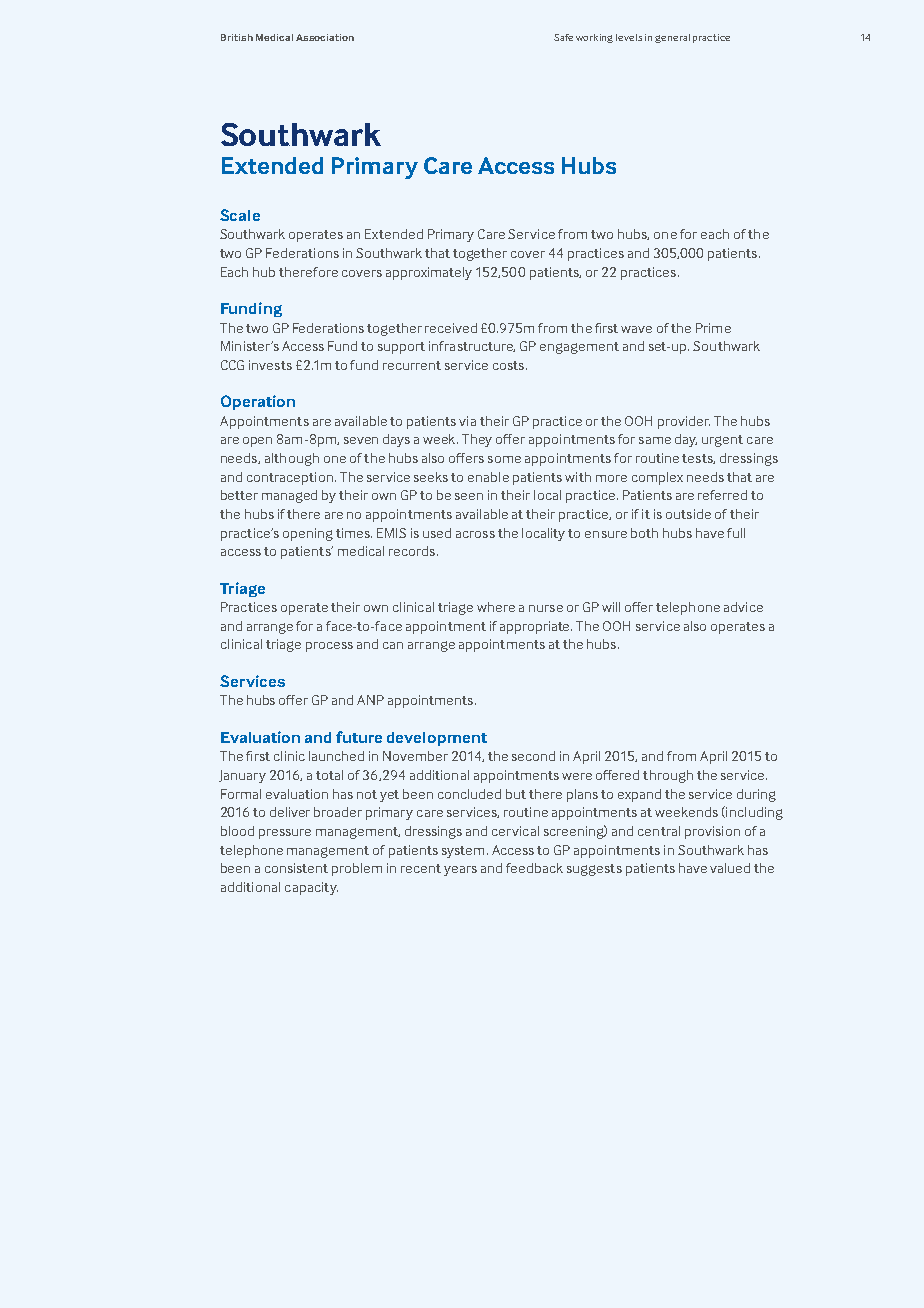 Image resolution: width=924 pixels, height=1308 pixels. What do you see at coordinates (370, 700) in the screenshot?
I see `ANP` at bounding box center [370, 700].
